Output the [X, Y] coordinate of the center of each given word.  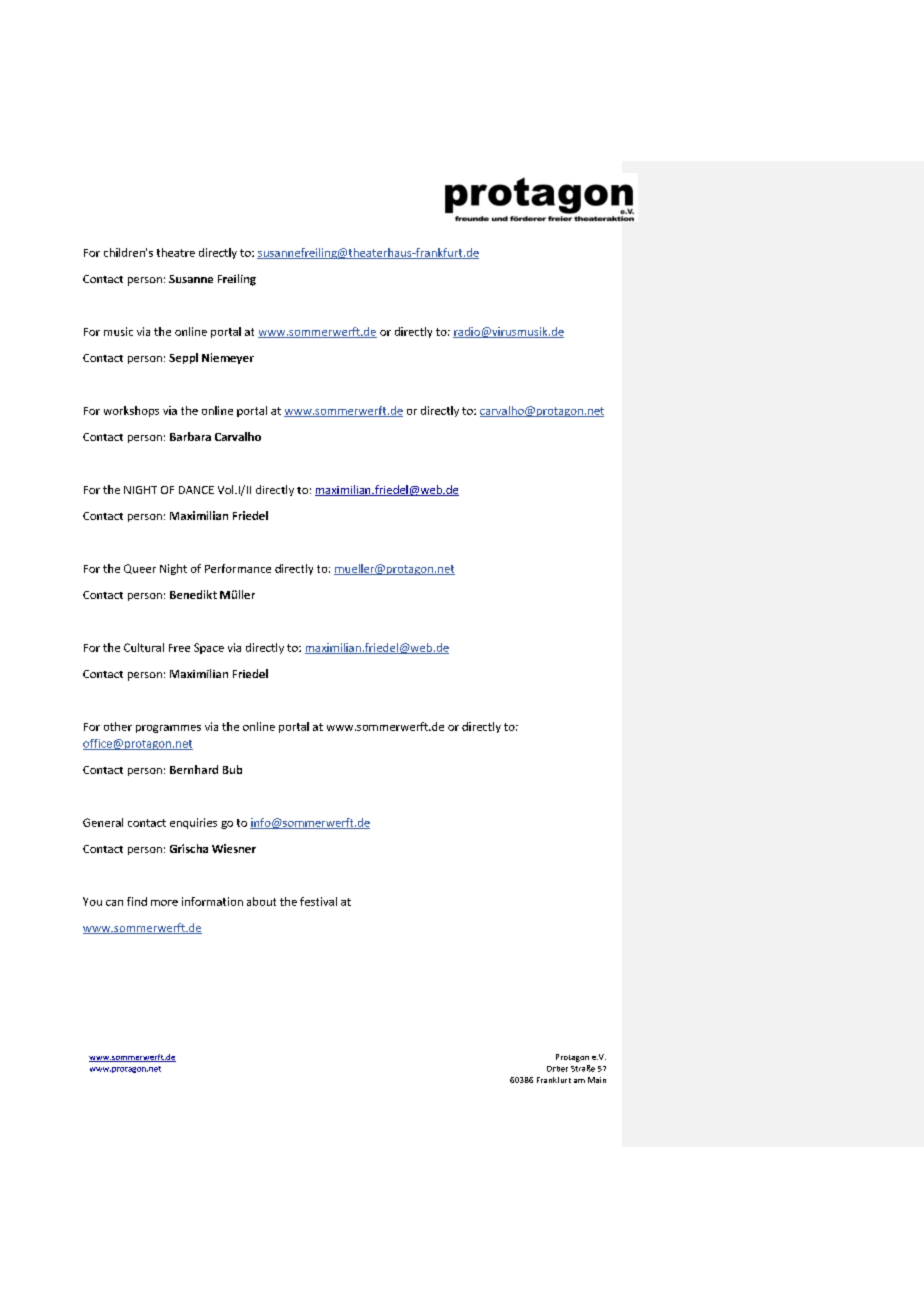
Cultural [144, 647]
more [164, 903]
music [118, 331]
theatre [176, 252]
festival [318, 901]
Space [209, 648]
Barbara [190, 436]
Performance [238, 568]
